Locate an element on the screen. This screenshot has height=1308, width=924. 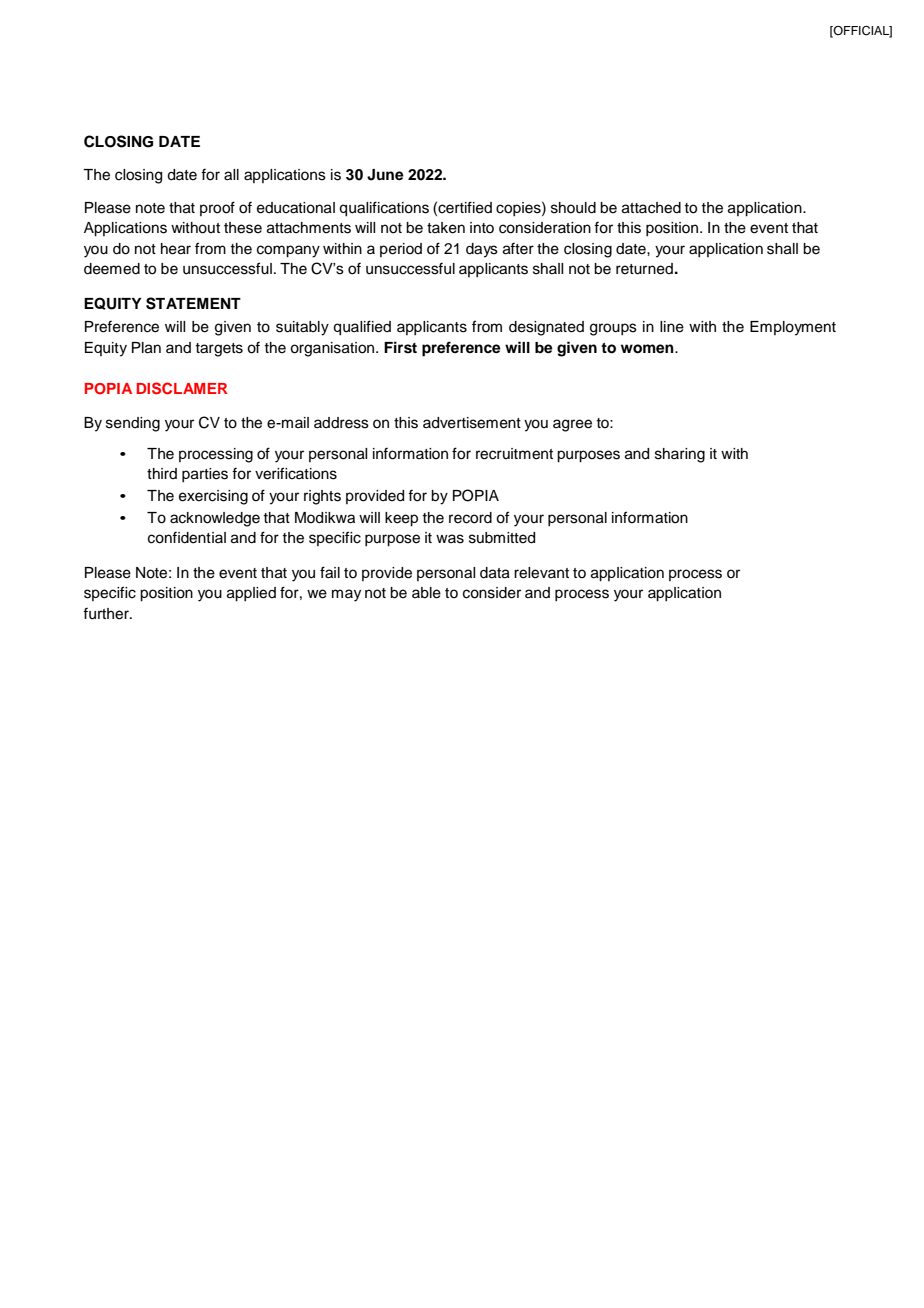
STATEMENT is located at coordinates (193, 303).
